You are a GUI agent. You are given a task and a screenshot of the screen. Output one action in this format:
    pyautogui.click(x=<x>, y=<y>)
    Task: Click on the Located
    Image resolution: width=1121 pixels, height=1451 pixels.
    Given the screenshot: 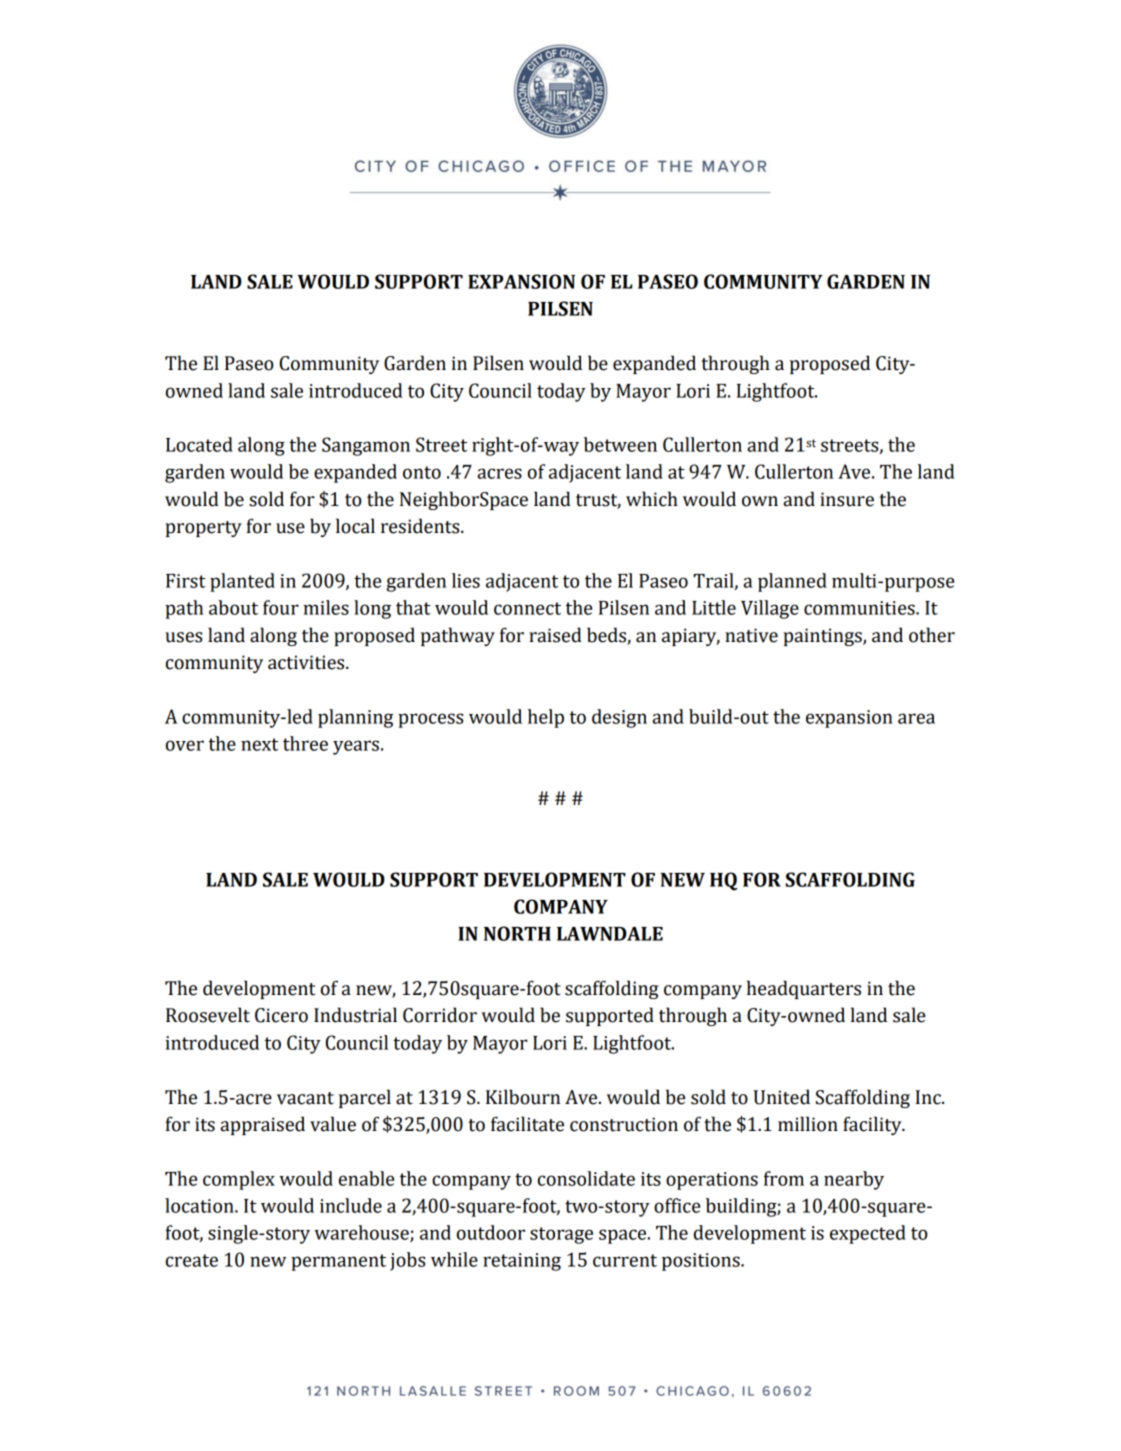 What is the action you would take?
    pyautogui.click(x=199, y=444)
